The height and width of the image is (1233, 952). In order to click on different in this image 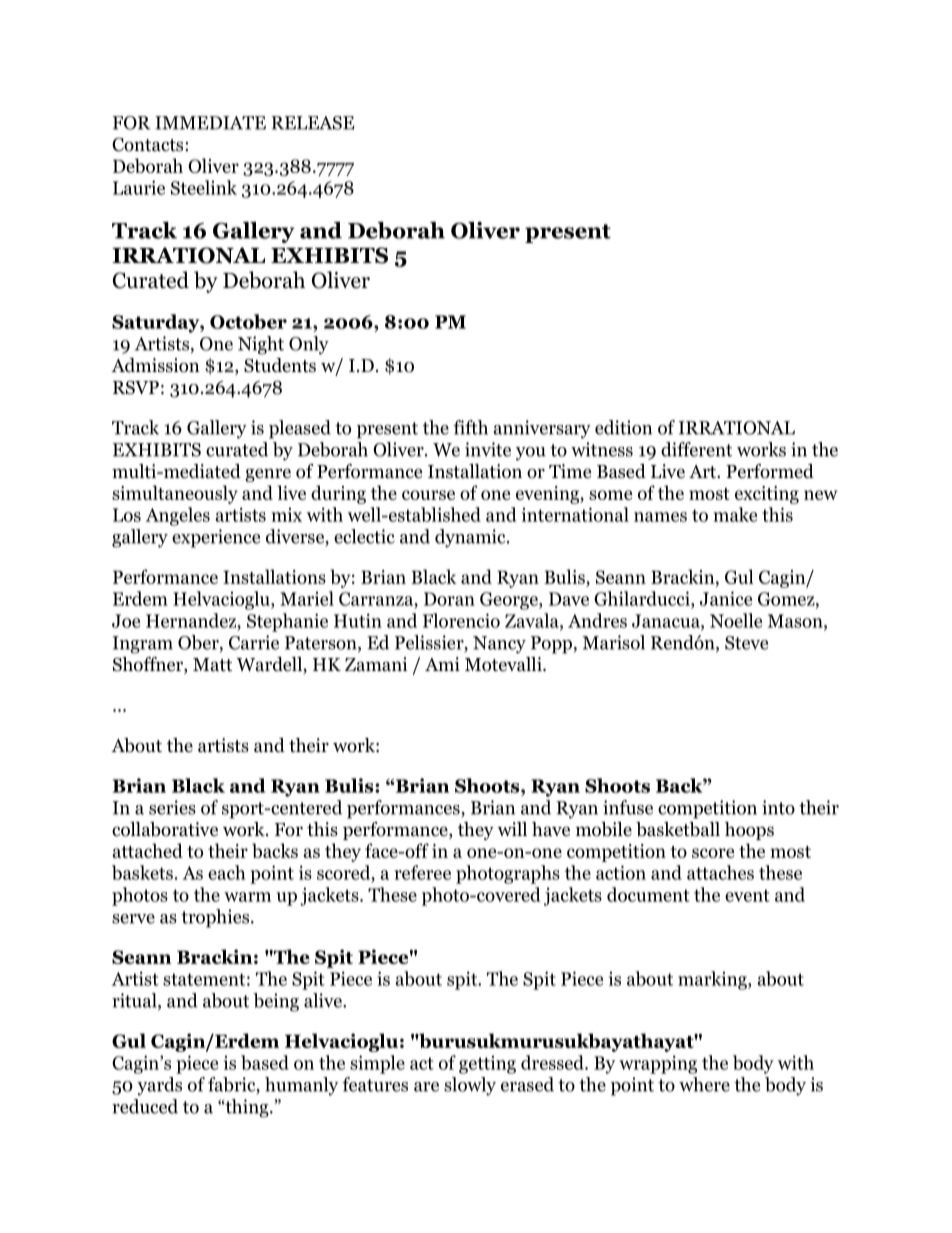, I will do `click(696, 449)`.
